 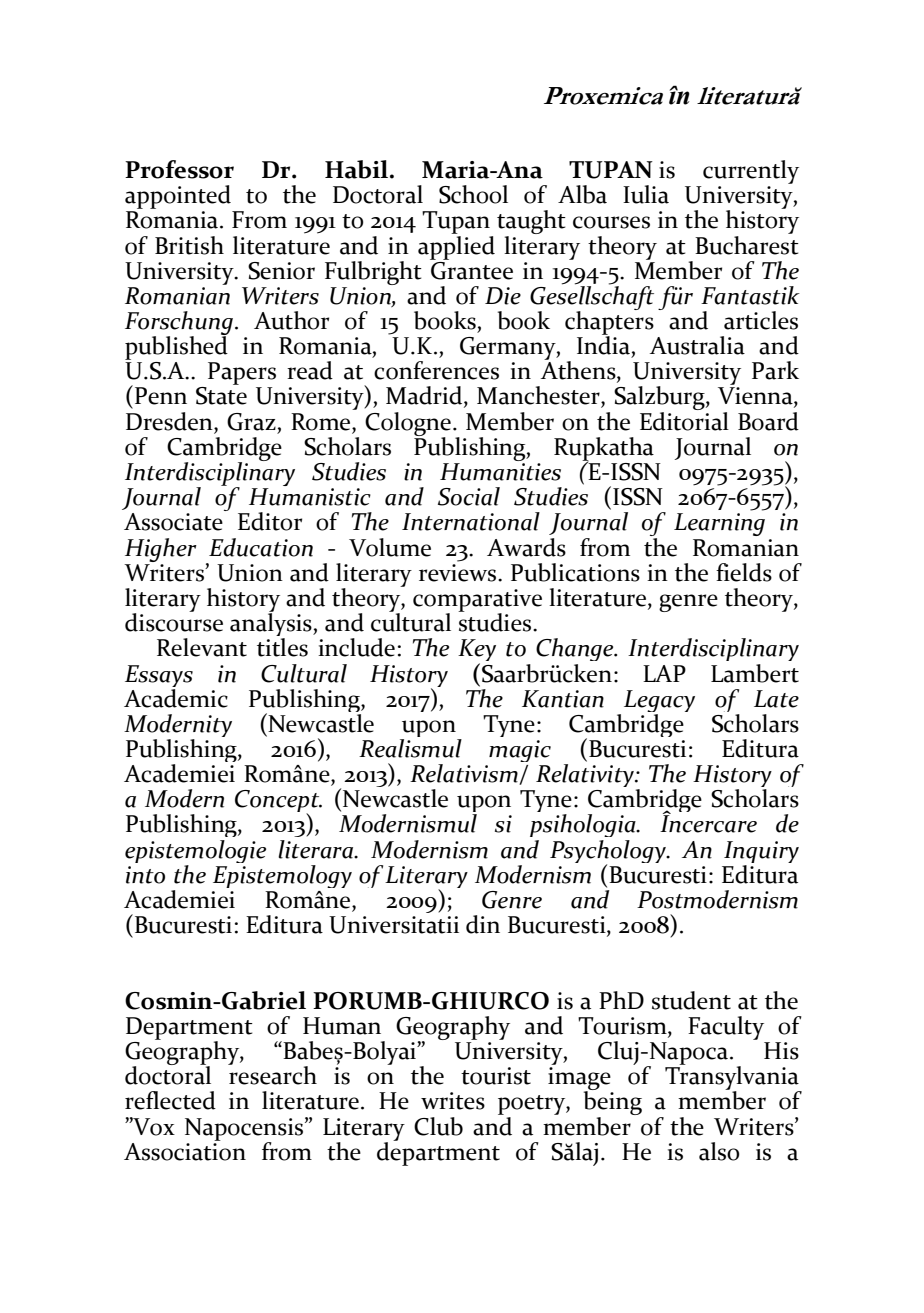 I want to click on appointed, so click(x=178, y=197).
